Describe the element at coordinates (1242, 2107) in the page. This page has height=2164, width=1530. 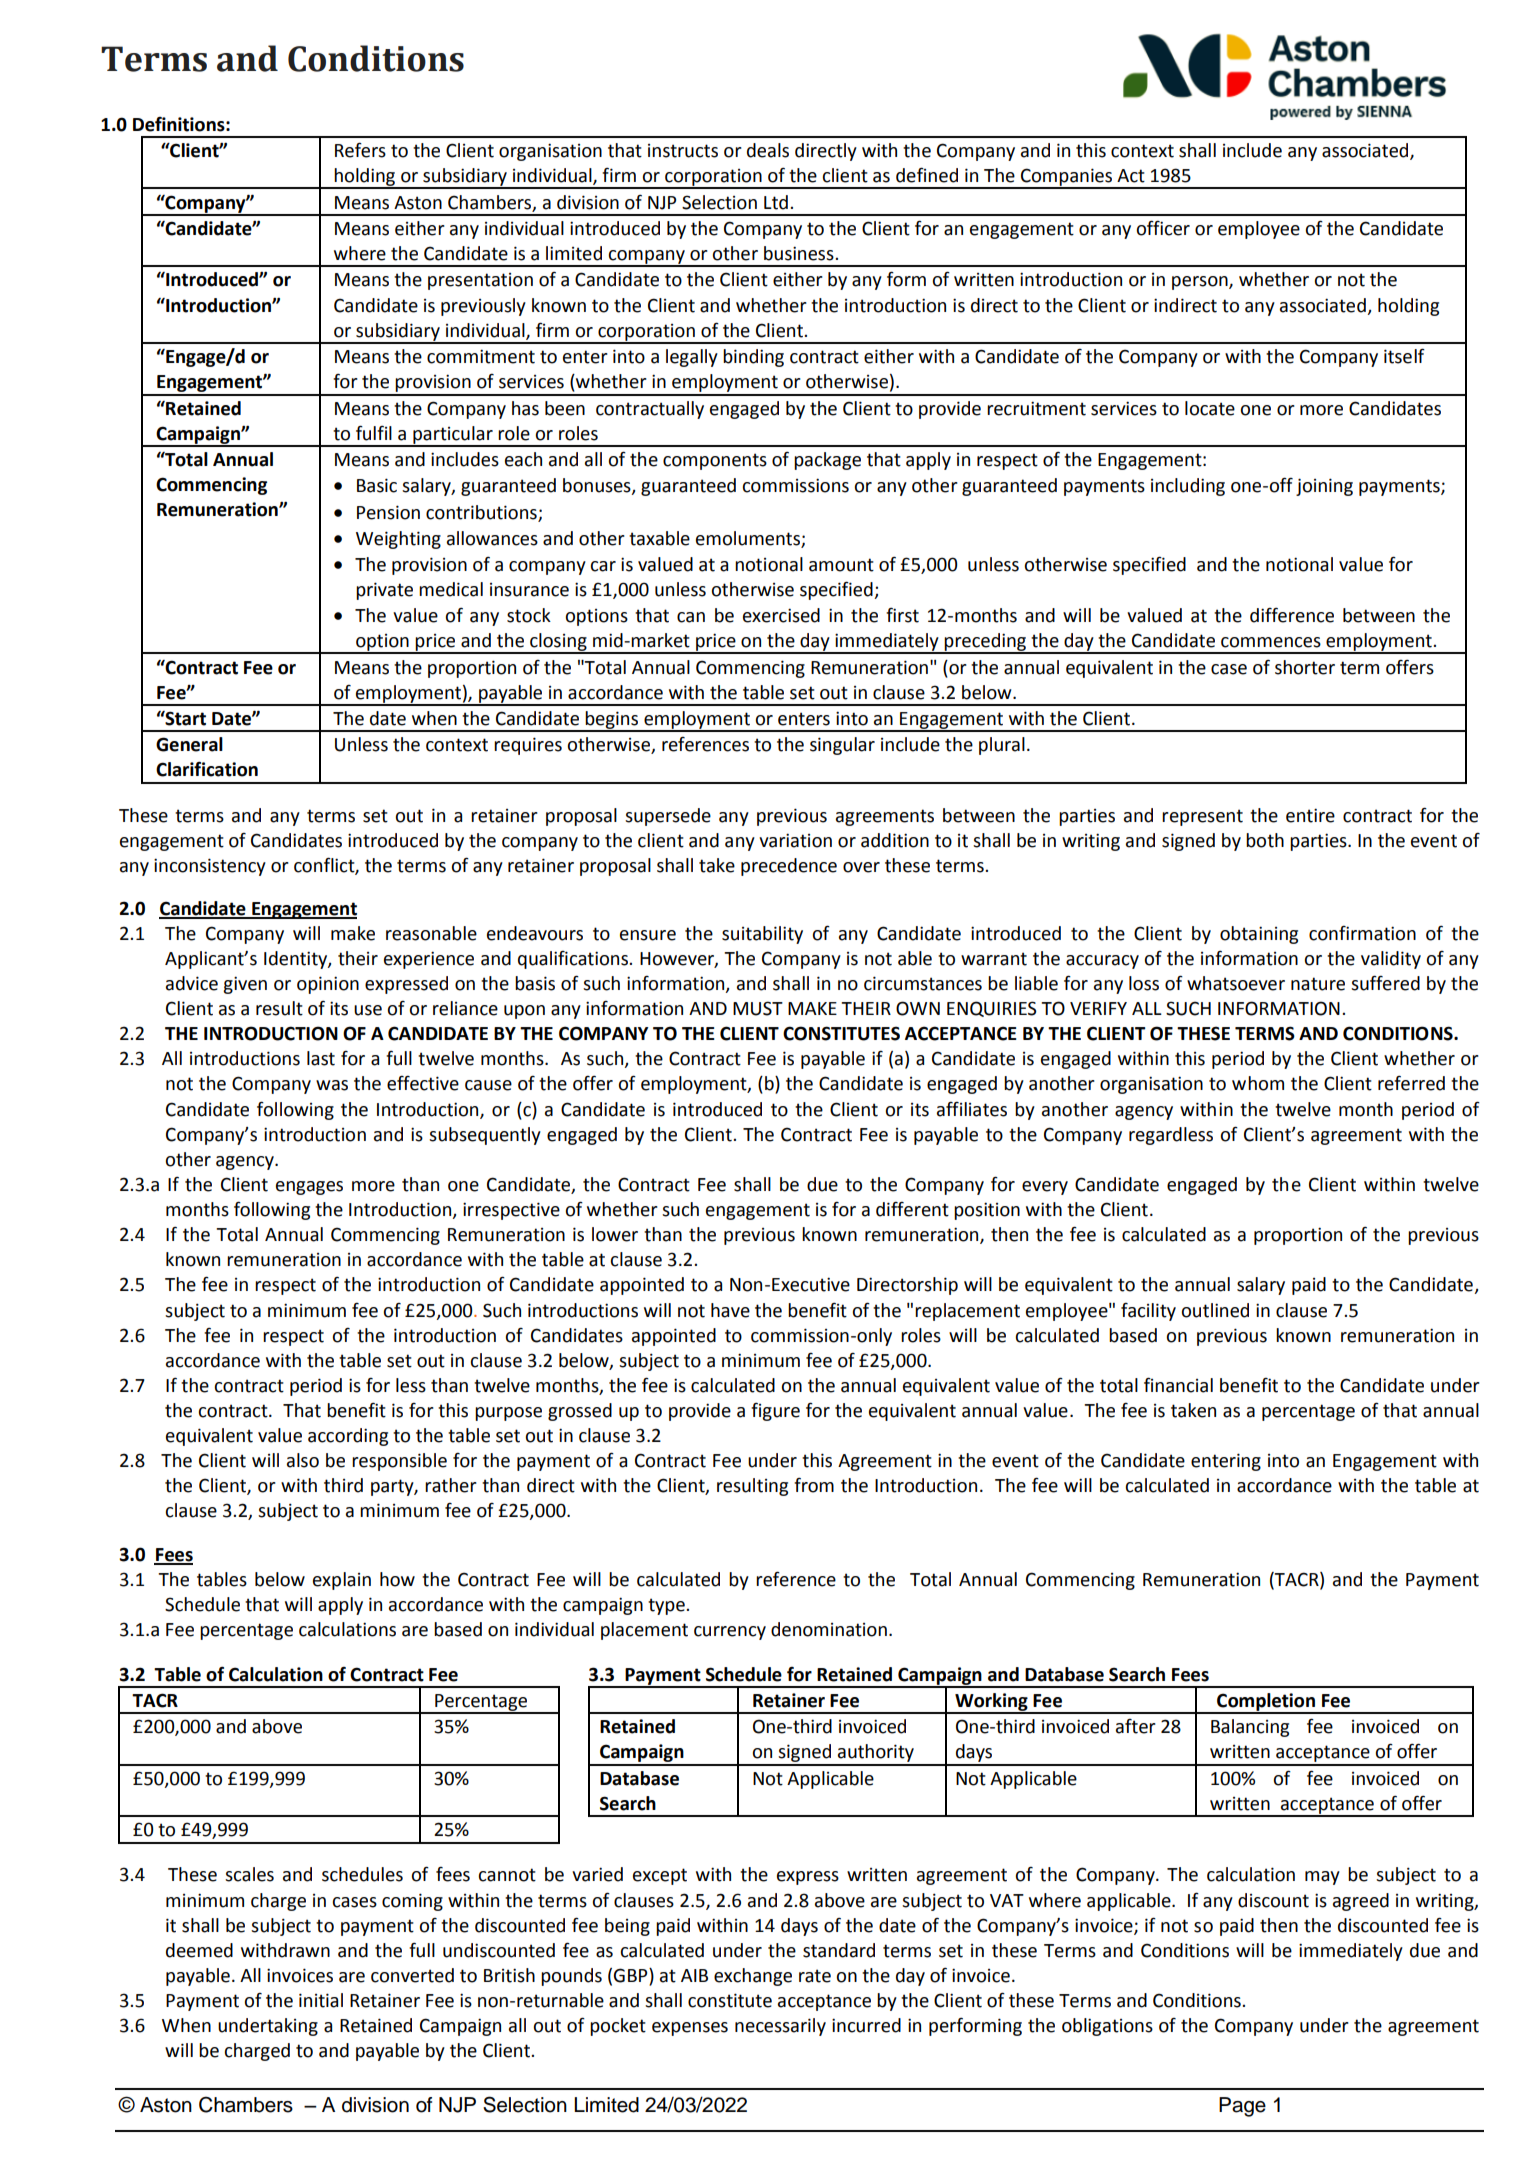
I see `Page` at that location.
